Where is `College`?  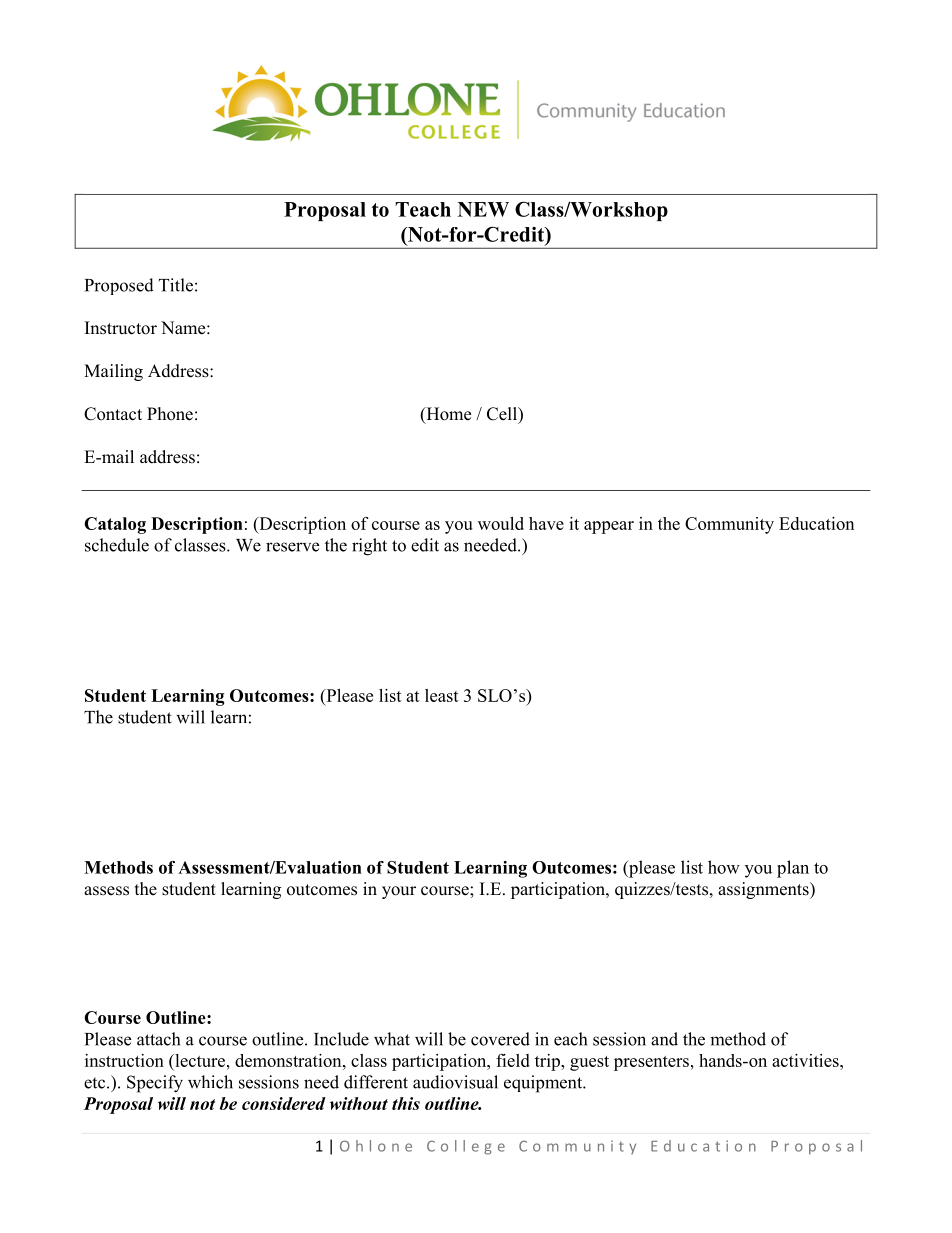 College is located at coordinates (466, 1147).
